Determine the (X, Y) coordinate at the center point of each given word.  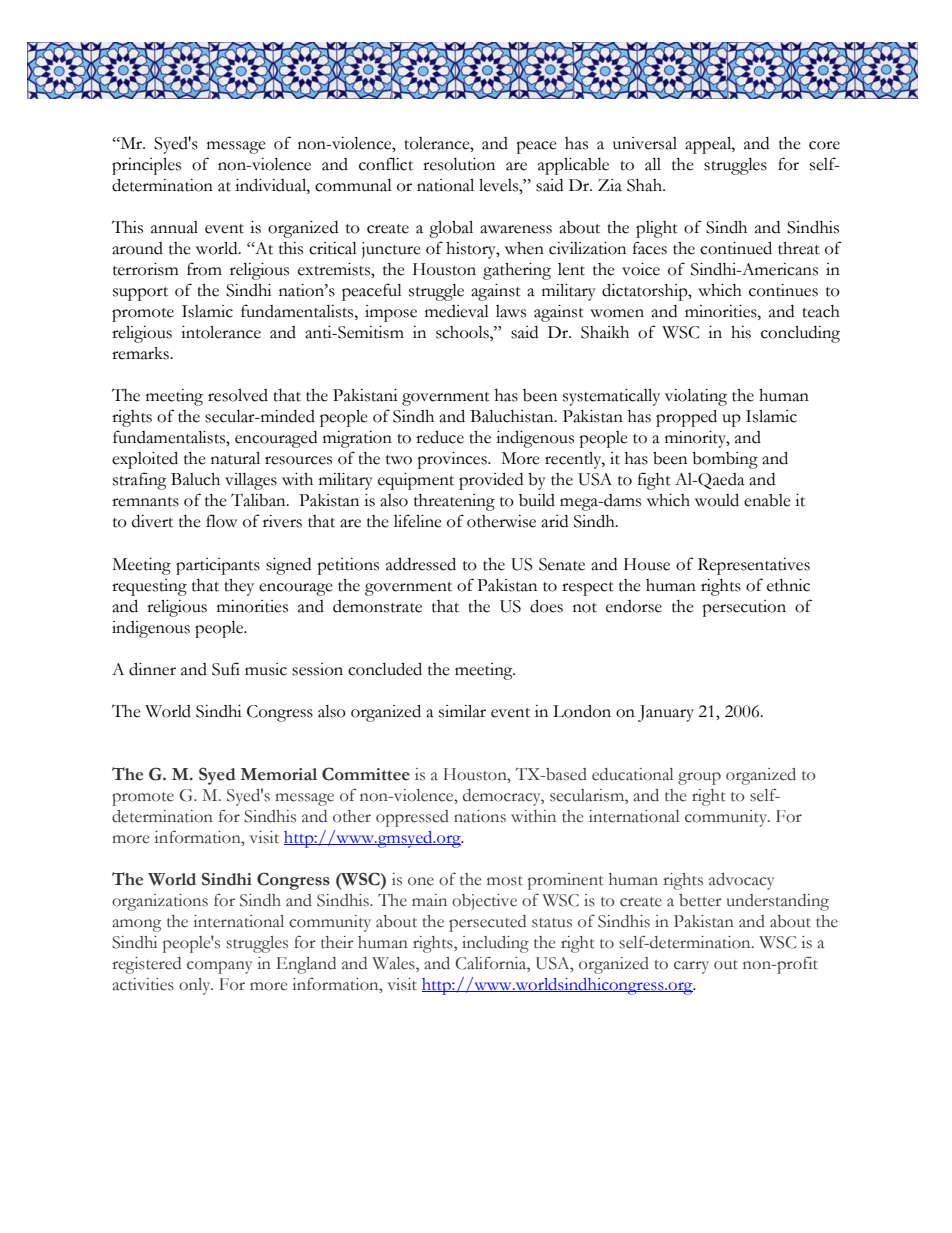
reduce (440, 437)
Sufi (226, 669)
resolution (459, 164)
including (495, 944)
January (666, 713)
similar (462, 711)
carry (691, 967)
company (219, 967)
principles (146, 166)
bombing (725, 460)
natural (235, 458)
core (824, 145)
